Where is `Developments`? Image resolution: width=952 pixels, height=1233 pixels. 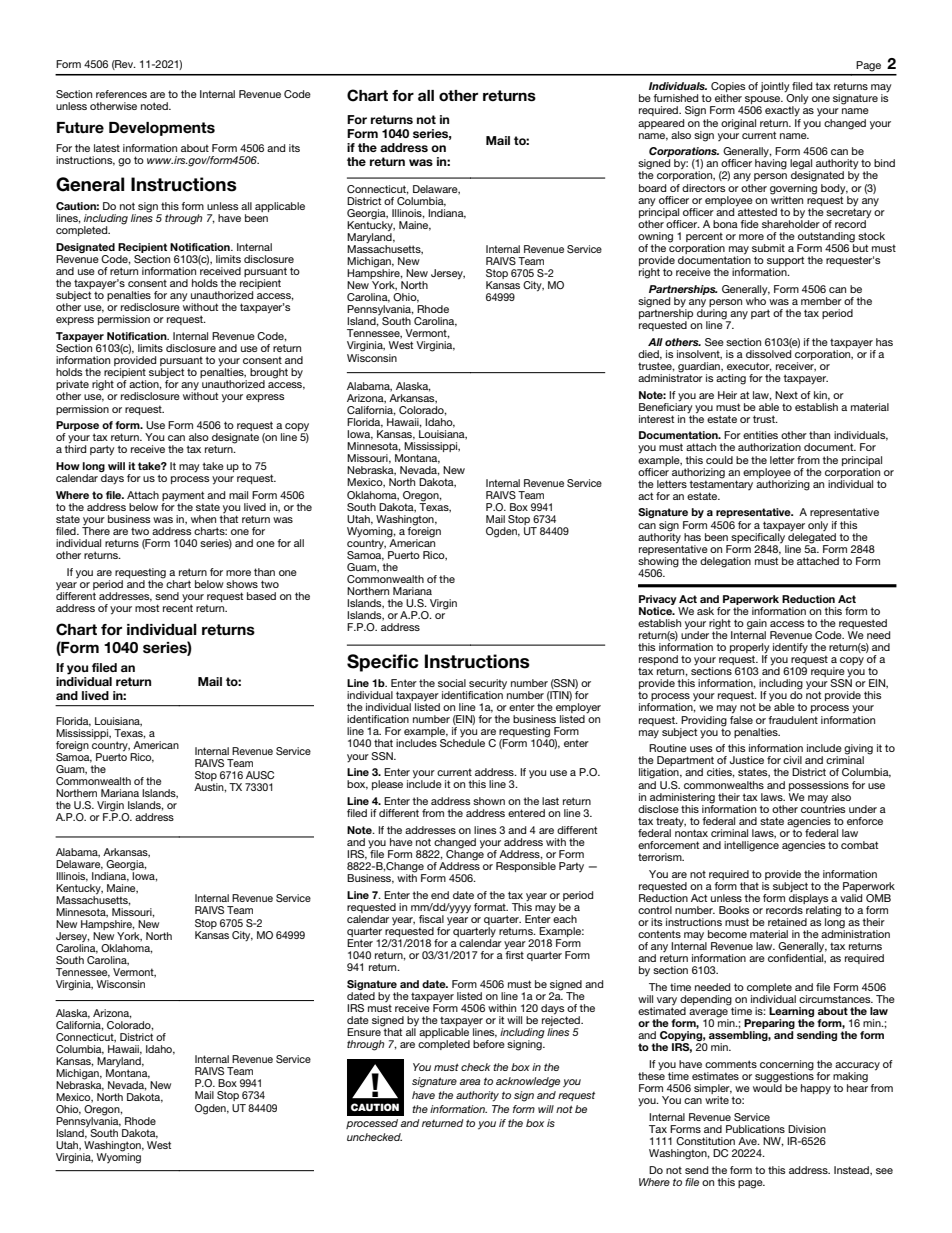 Developments is located at coordinates (162, 129).
